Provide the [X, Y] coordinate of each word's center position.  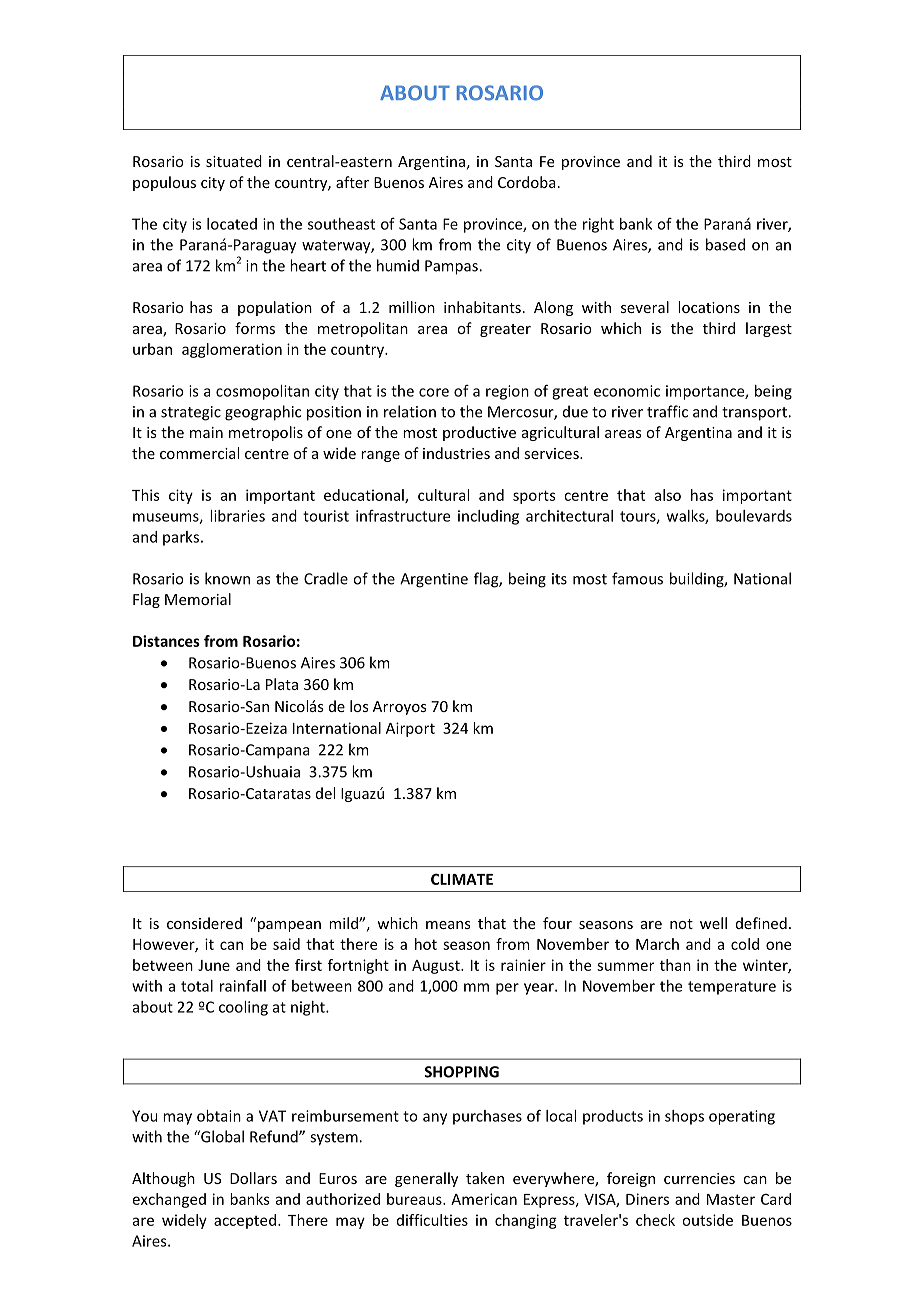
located [232, 224]
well [713, 923]
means [448, 925]
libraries [237, 516]
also [668, 495]
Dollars [253, 1178]
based [725, 244]
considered [204, 923]
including [488, 517]
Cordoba [527, 182]
